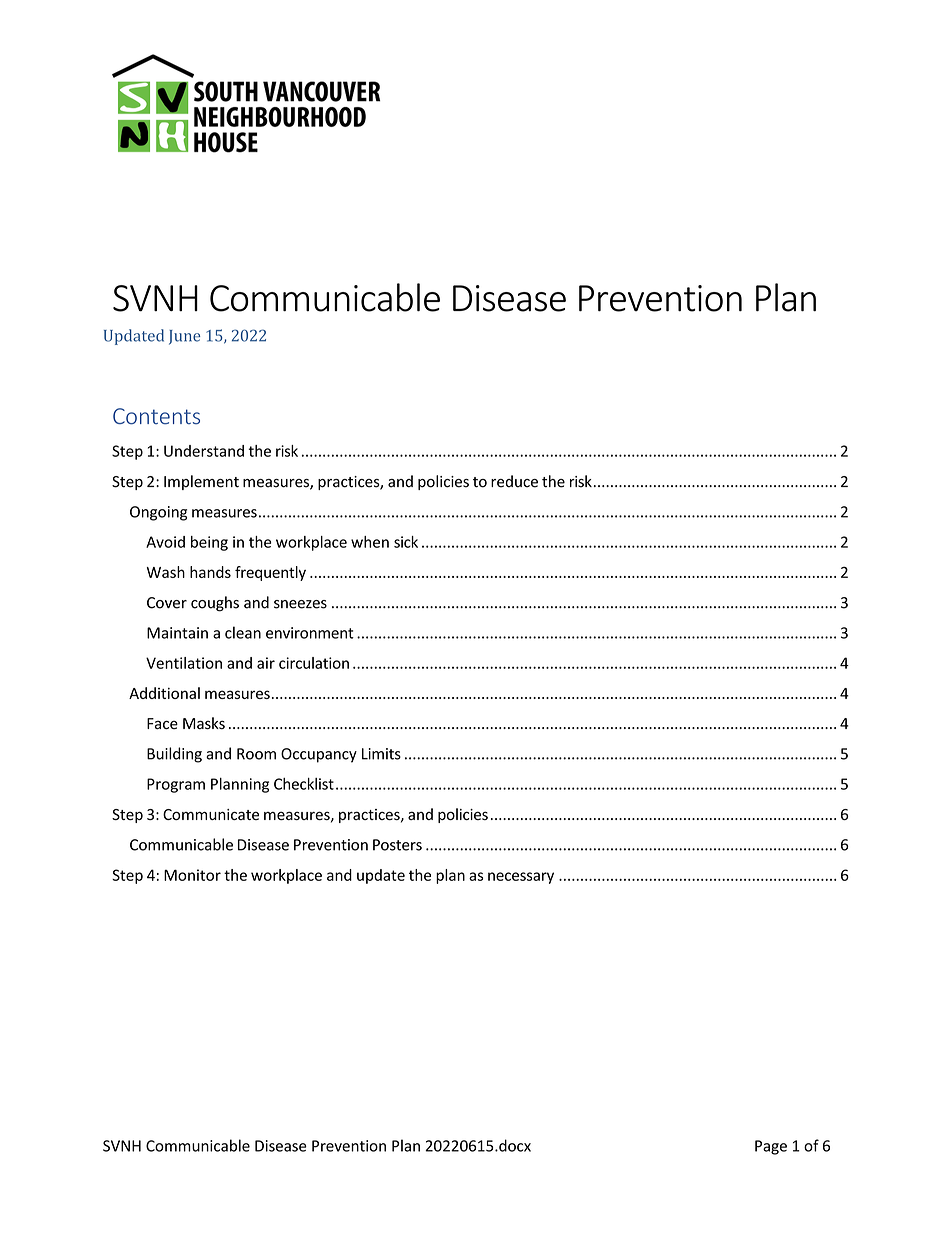 The image size is (952, 1233). Describe the element at coordinates (215, 604) in the screenshot. I see `coughs` at that location.
